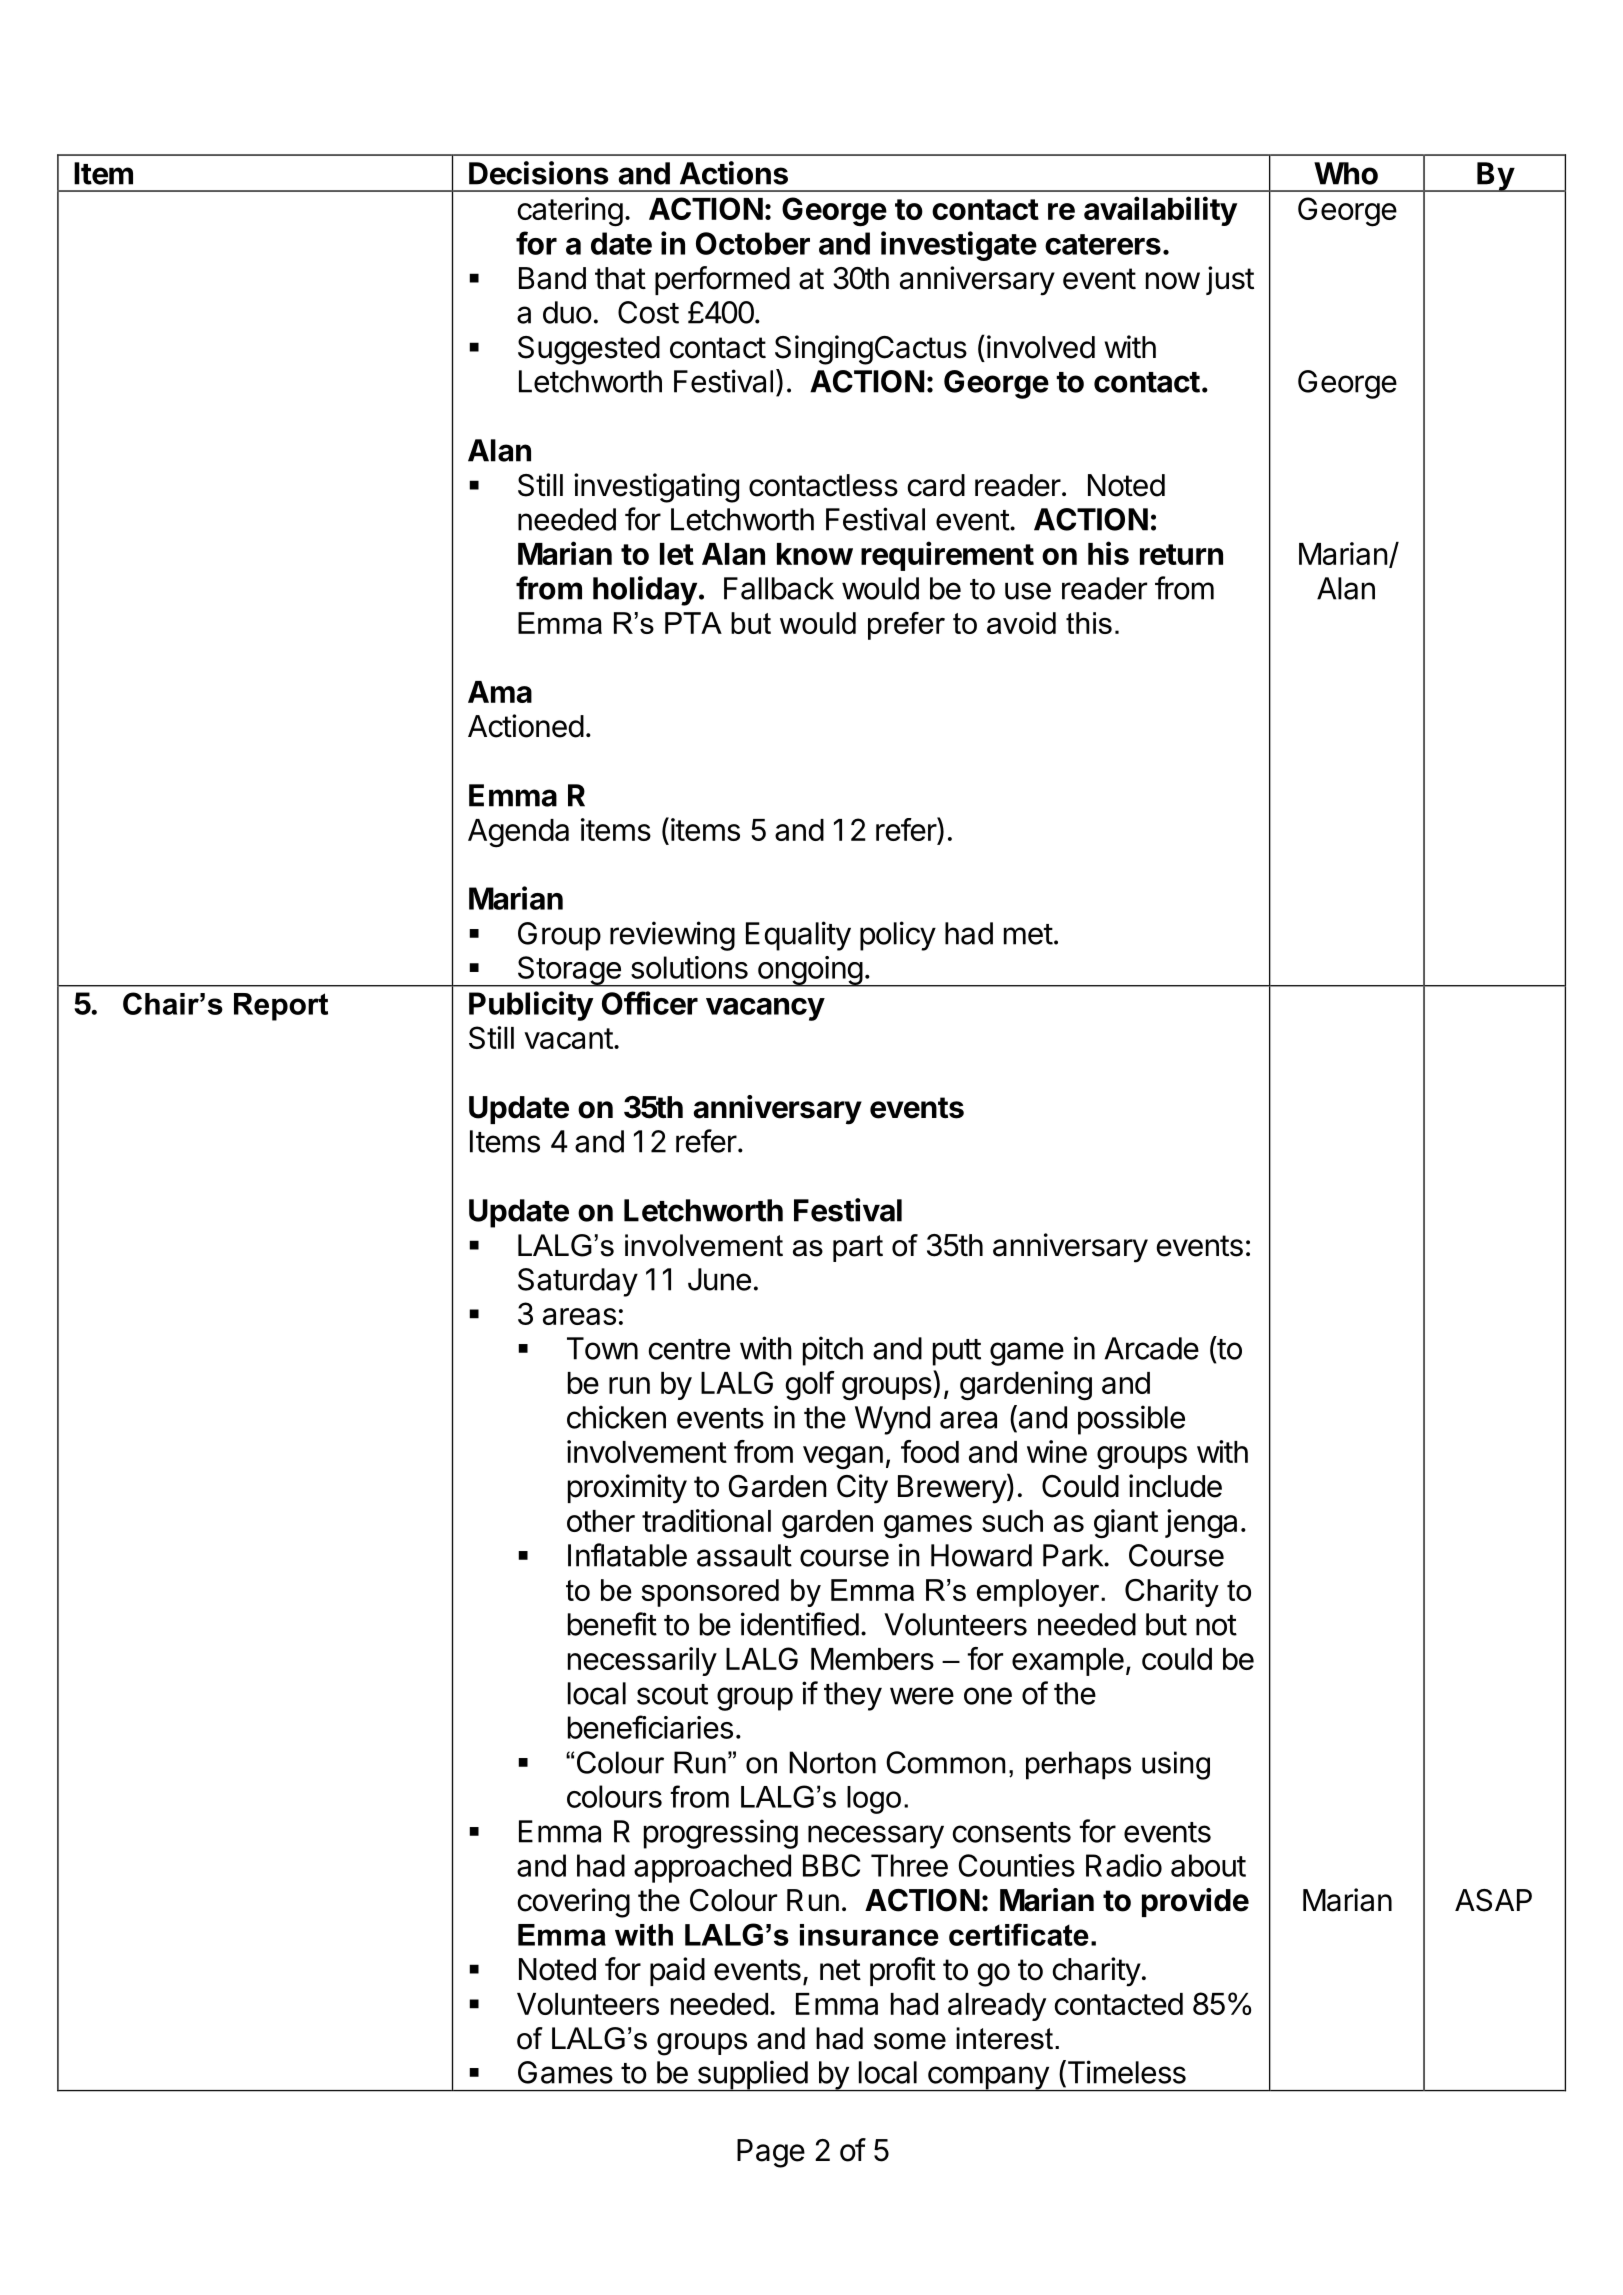 The image size is (1623, 2295). What do you see at coordinates (1151, 1348) in the screenshot?
I see `Arcade` at bounding box center [1151, 1348].
